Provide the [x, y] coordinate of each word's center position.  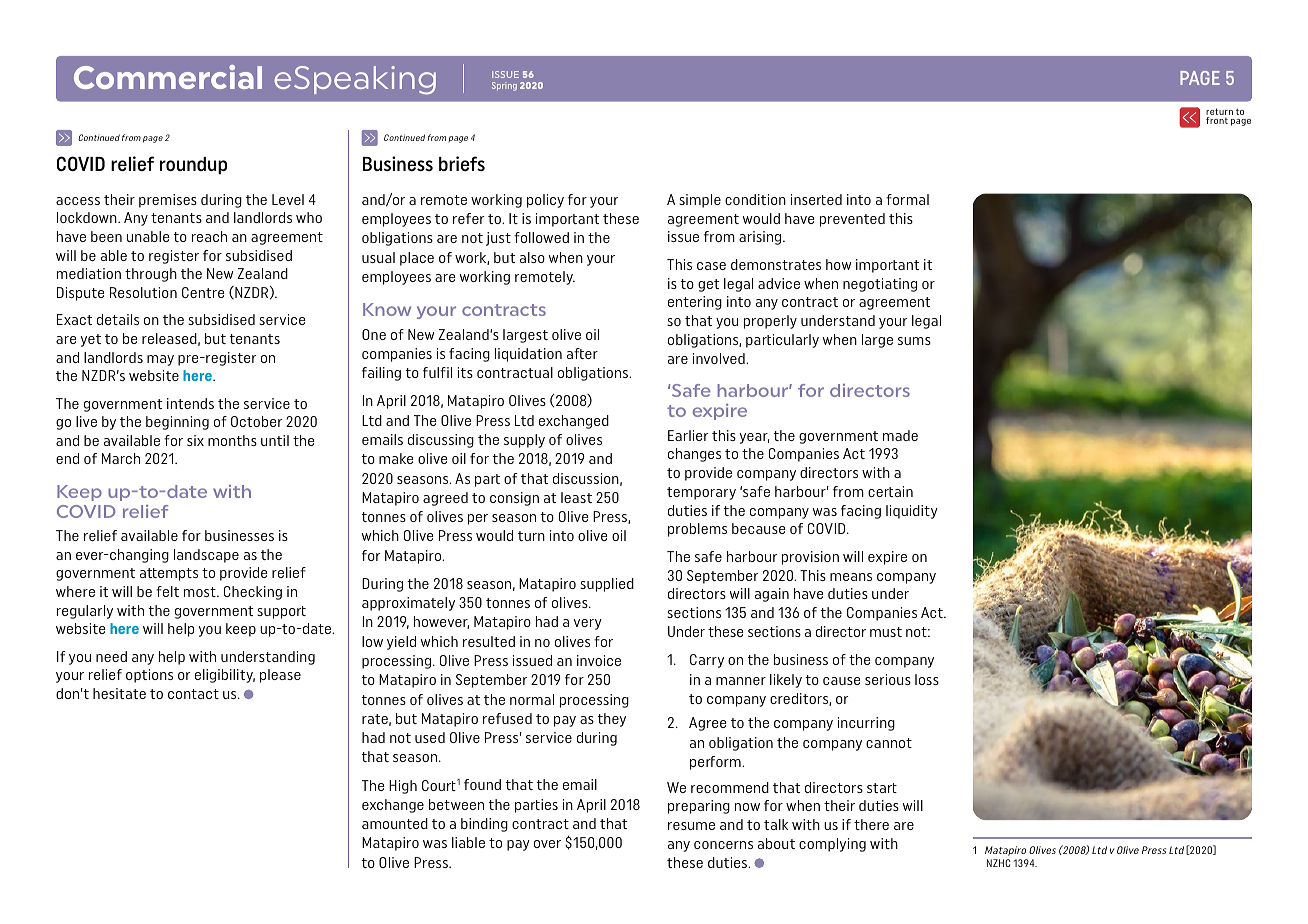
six [195, 440]
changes [694, 455]
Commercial [168, 77]
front [1217, 120]
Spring [504, 86]
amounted [395, 823]
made [900, 435]
